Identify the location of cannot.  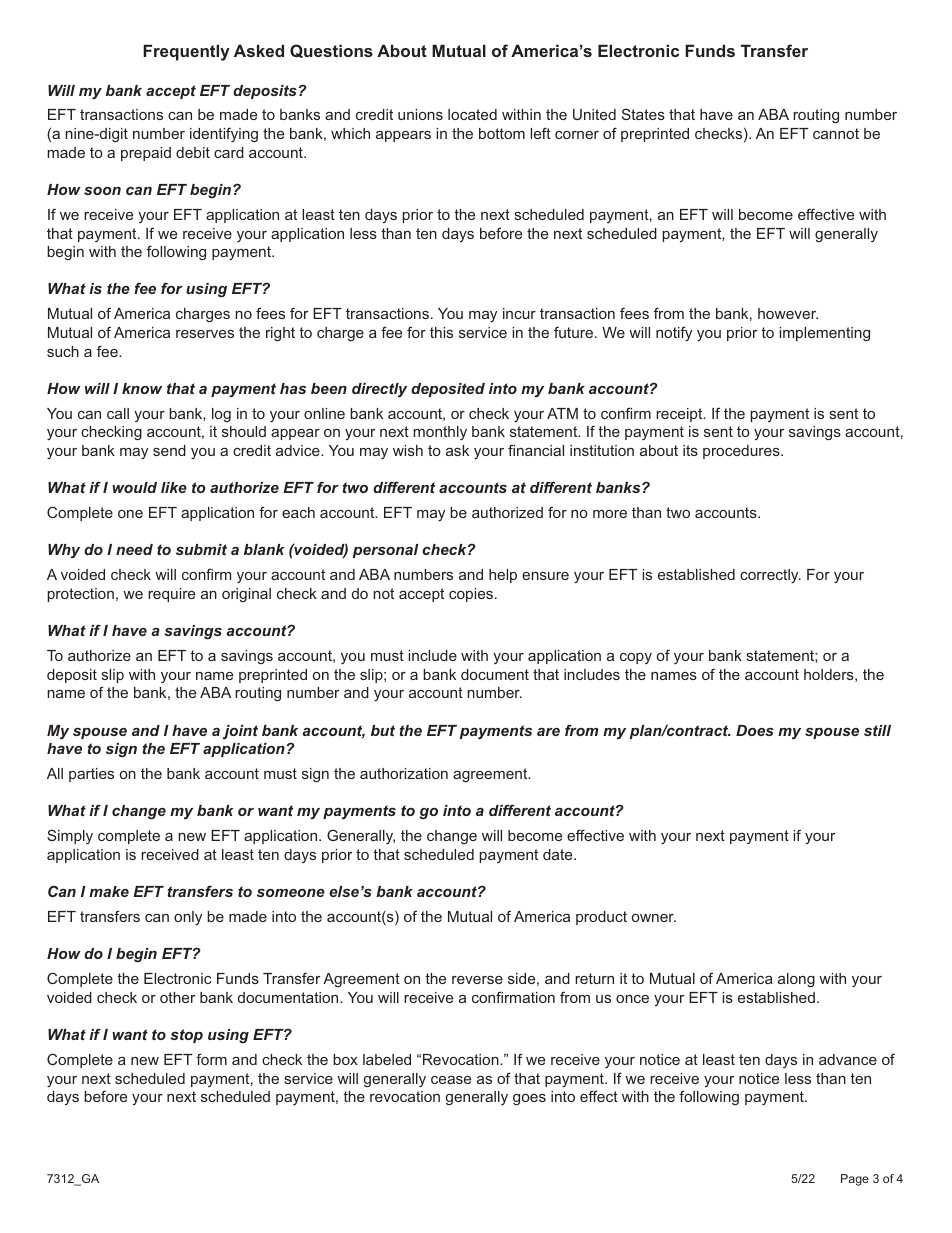
(836, 133).
